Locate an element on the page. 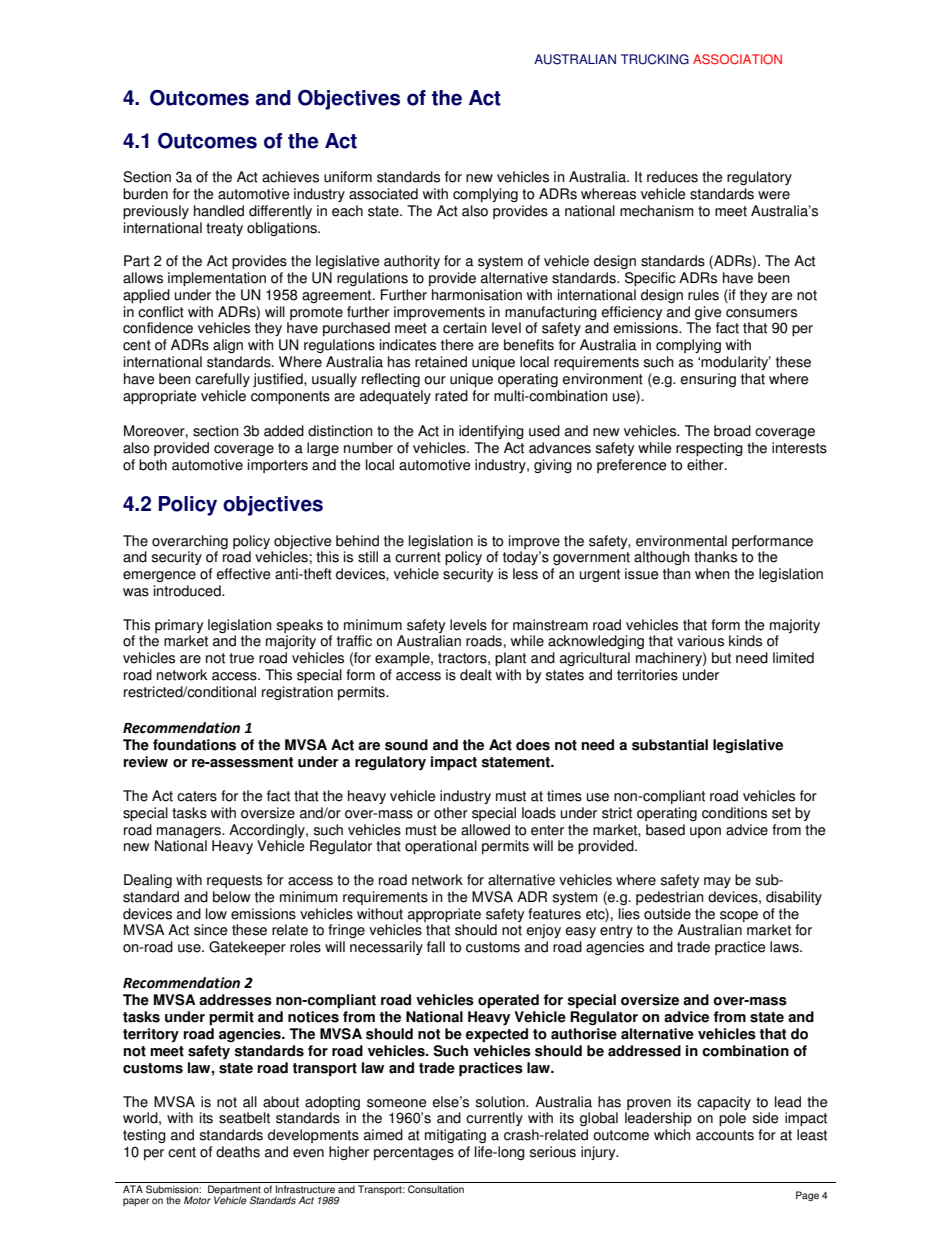 The image size is (952, 1233). there is located at coordinates (457, 345).
